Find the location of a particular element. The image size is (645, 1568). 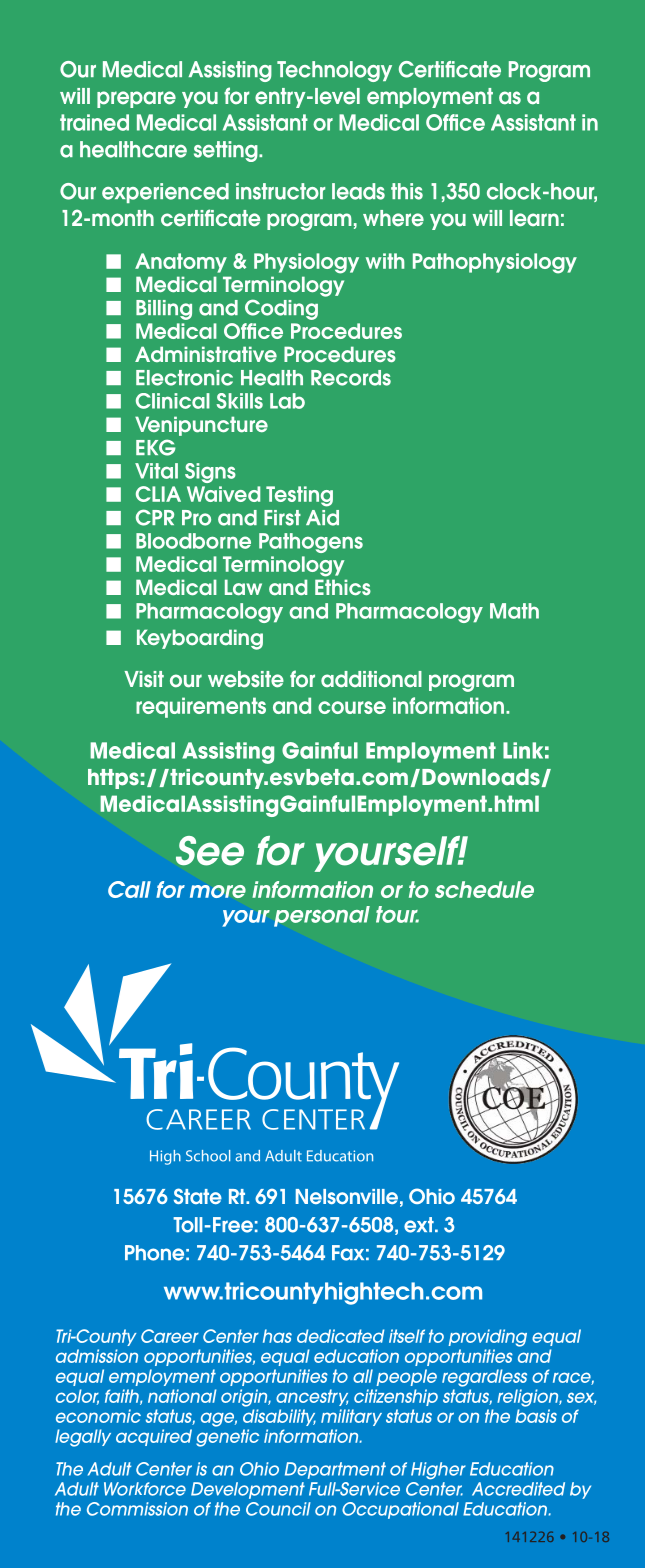

State is located at coordinates (198, 1196).
